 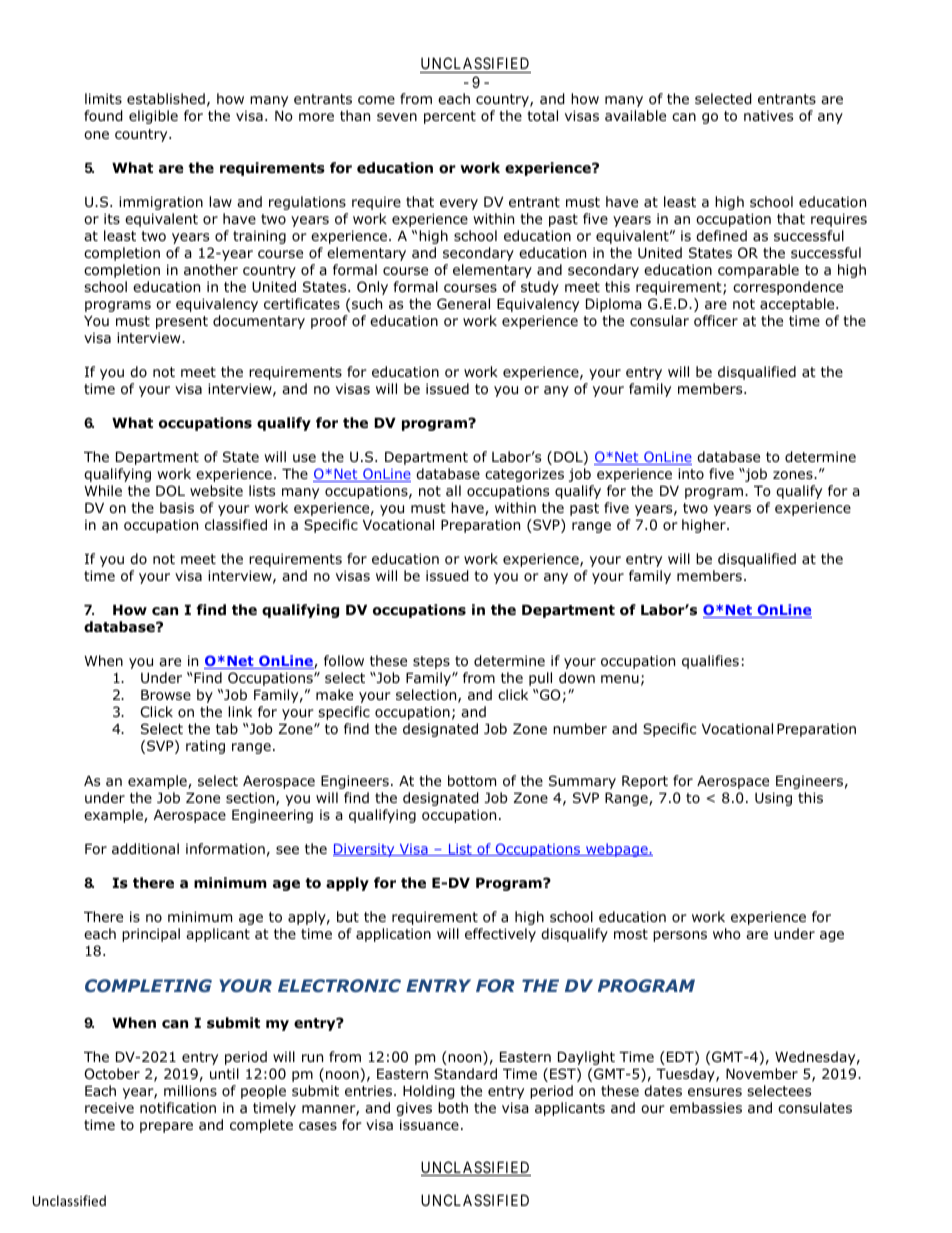 What do you see at coordinates (431, 662) in the screenshot?
I see `steps` at bounding box center [431, 662].
